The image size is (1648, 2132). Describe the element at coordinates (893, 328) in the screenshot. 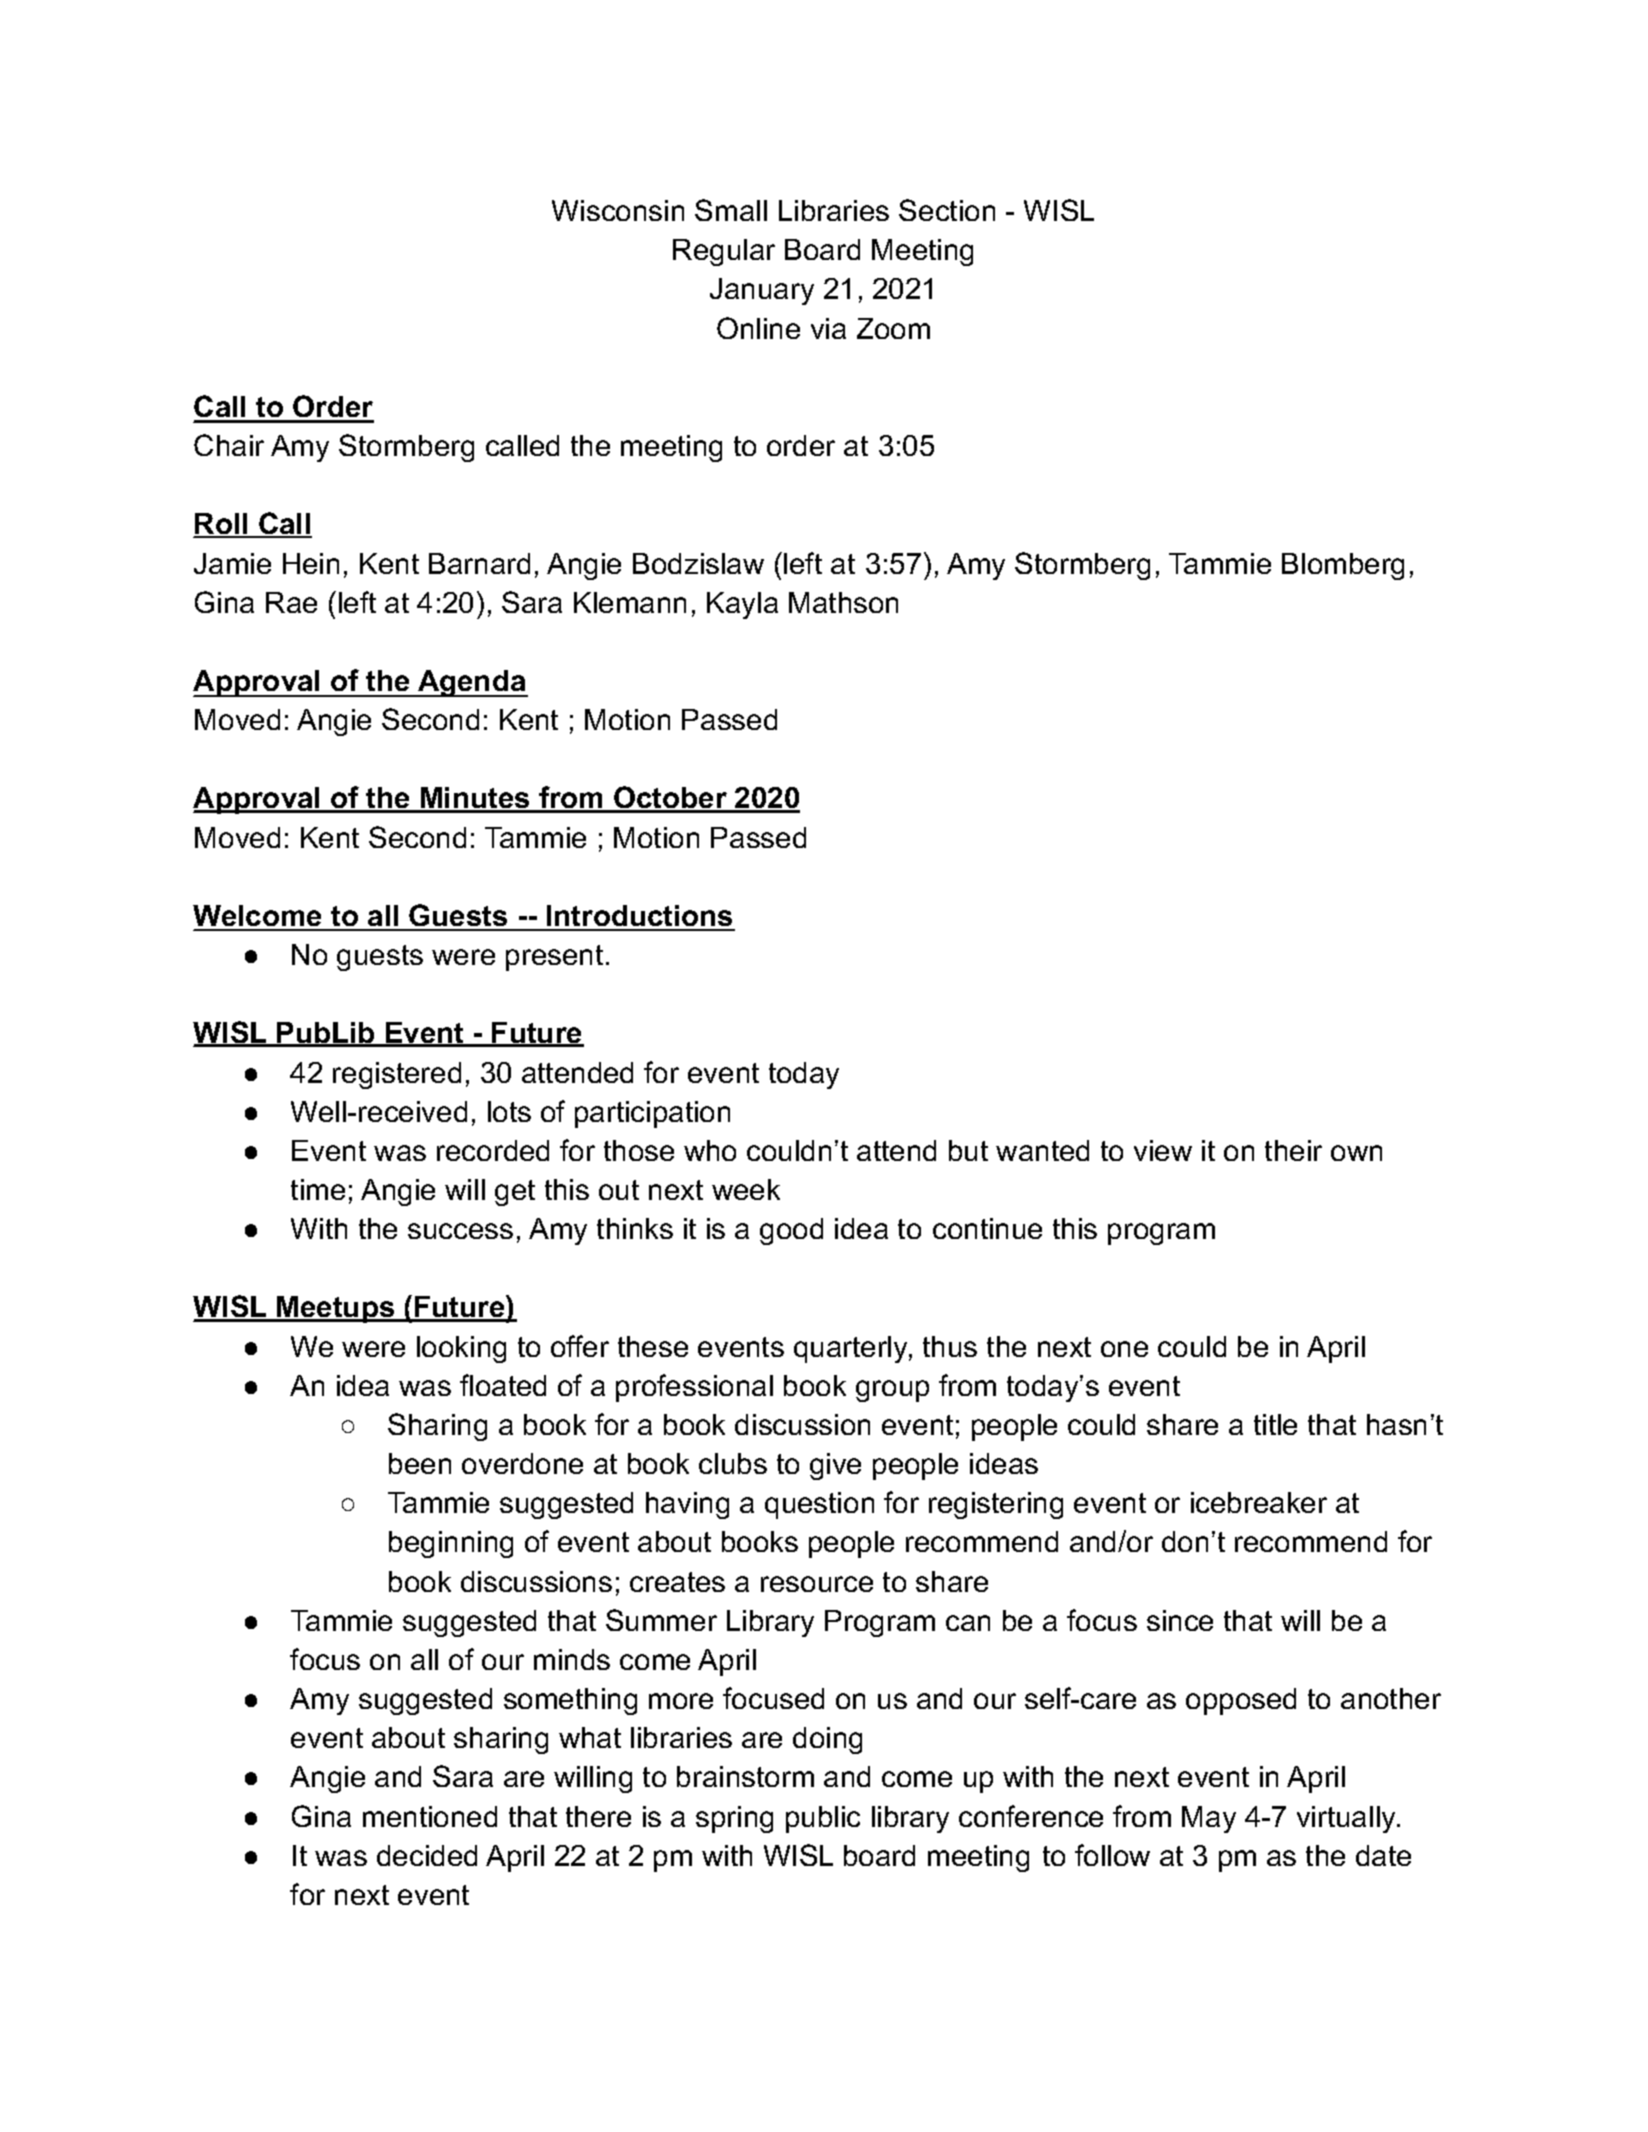

I see `Zoom` at that location.
